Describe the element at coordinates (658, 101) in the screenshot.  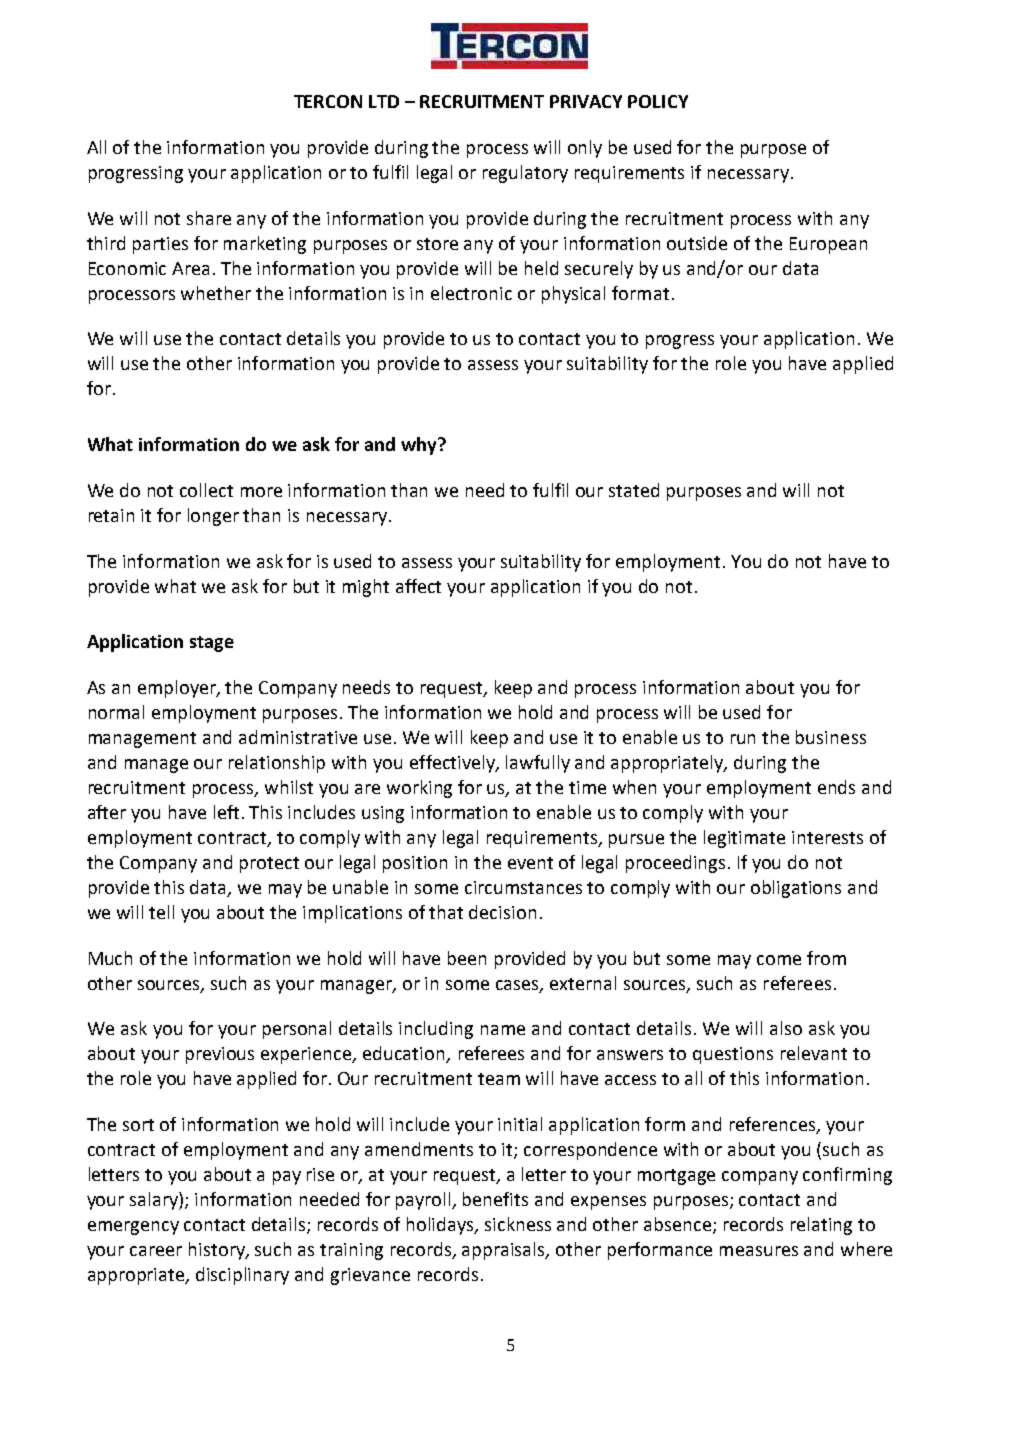
I see `POLICY` at that location.
